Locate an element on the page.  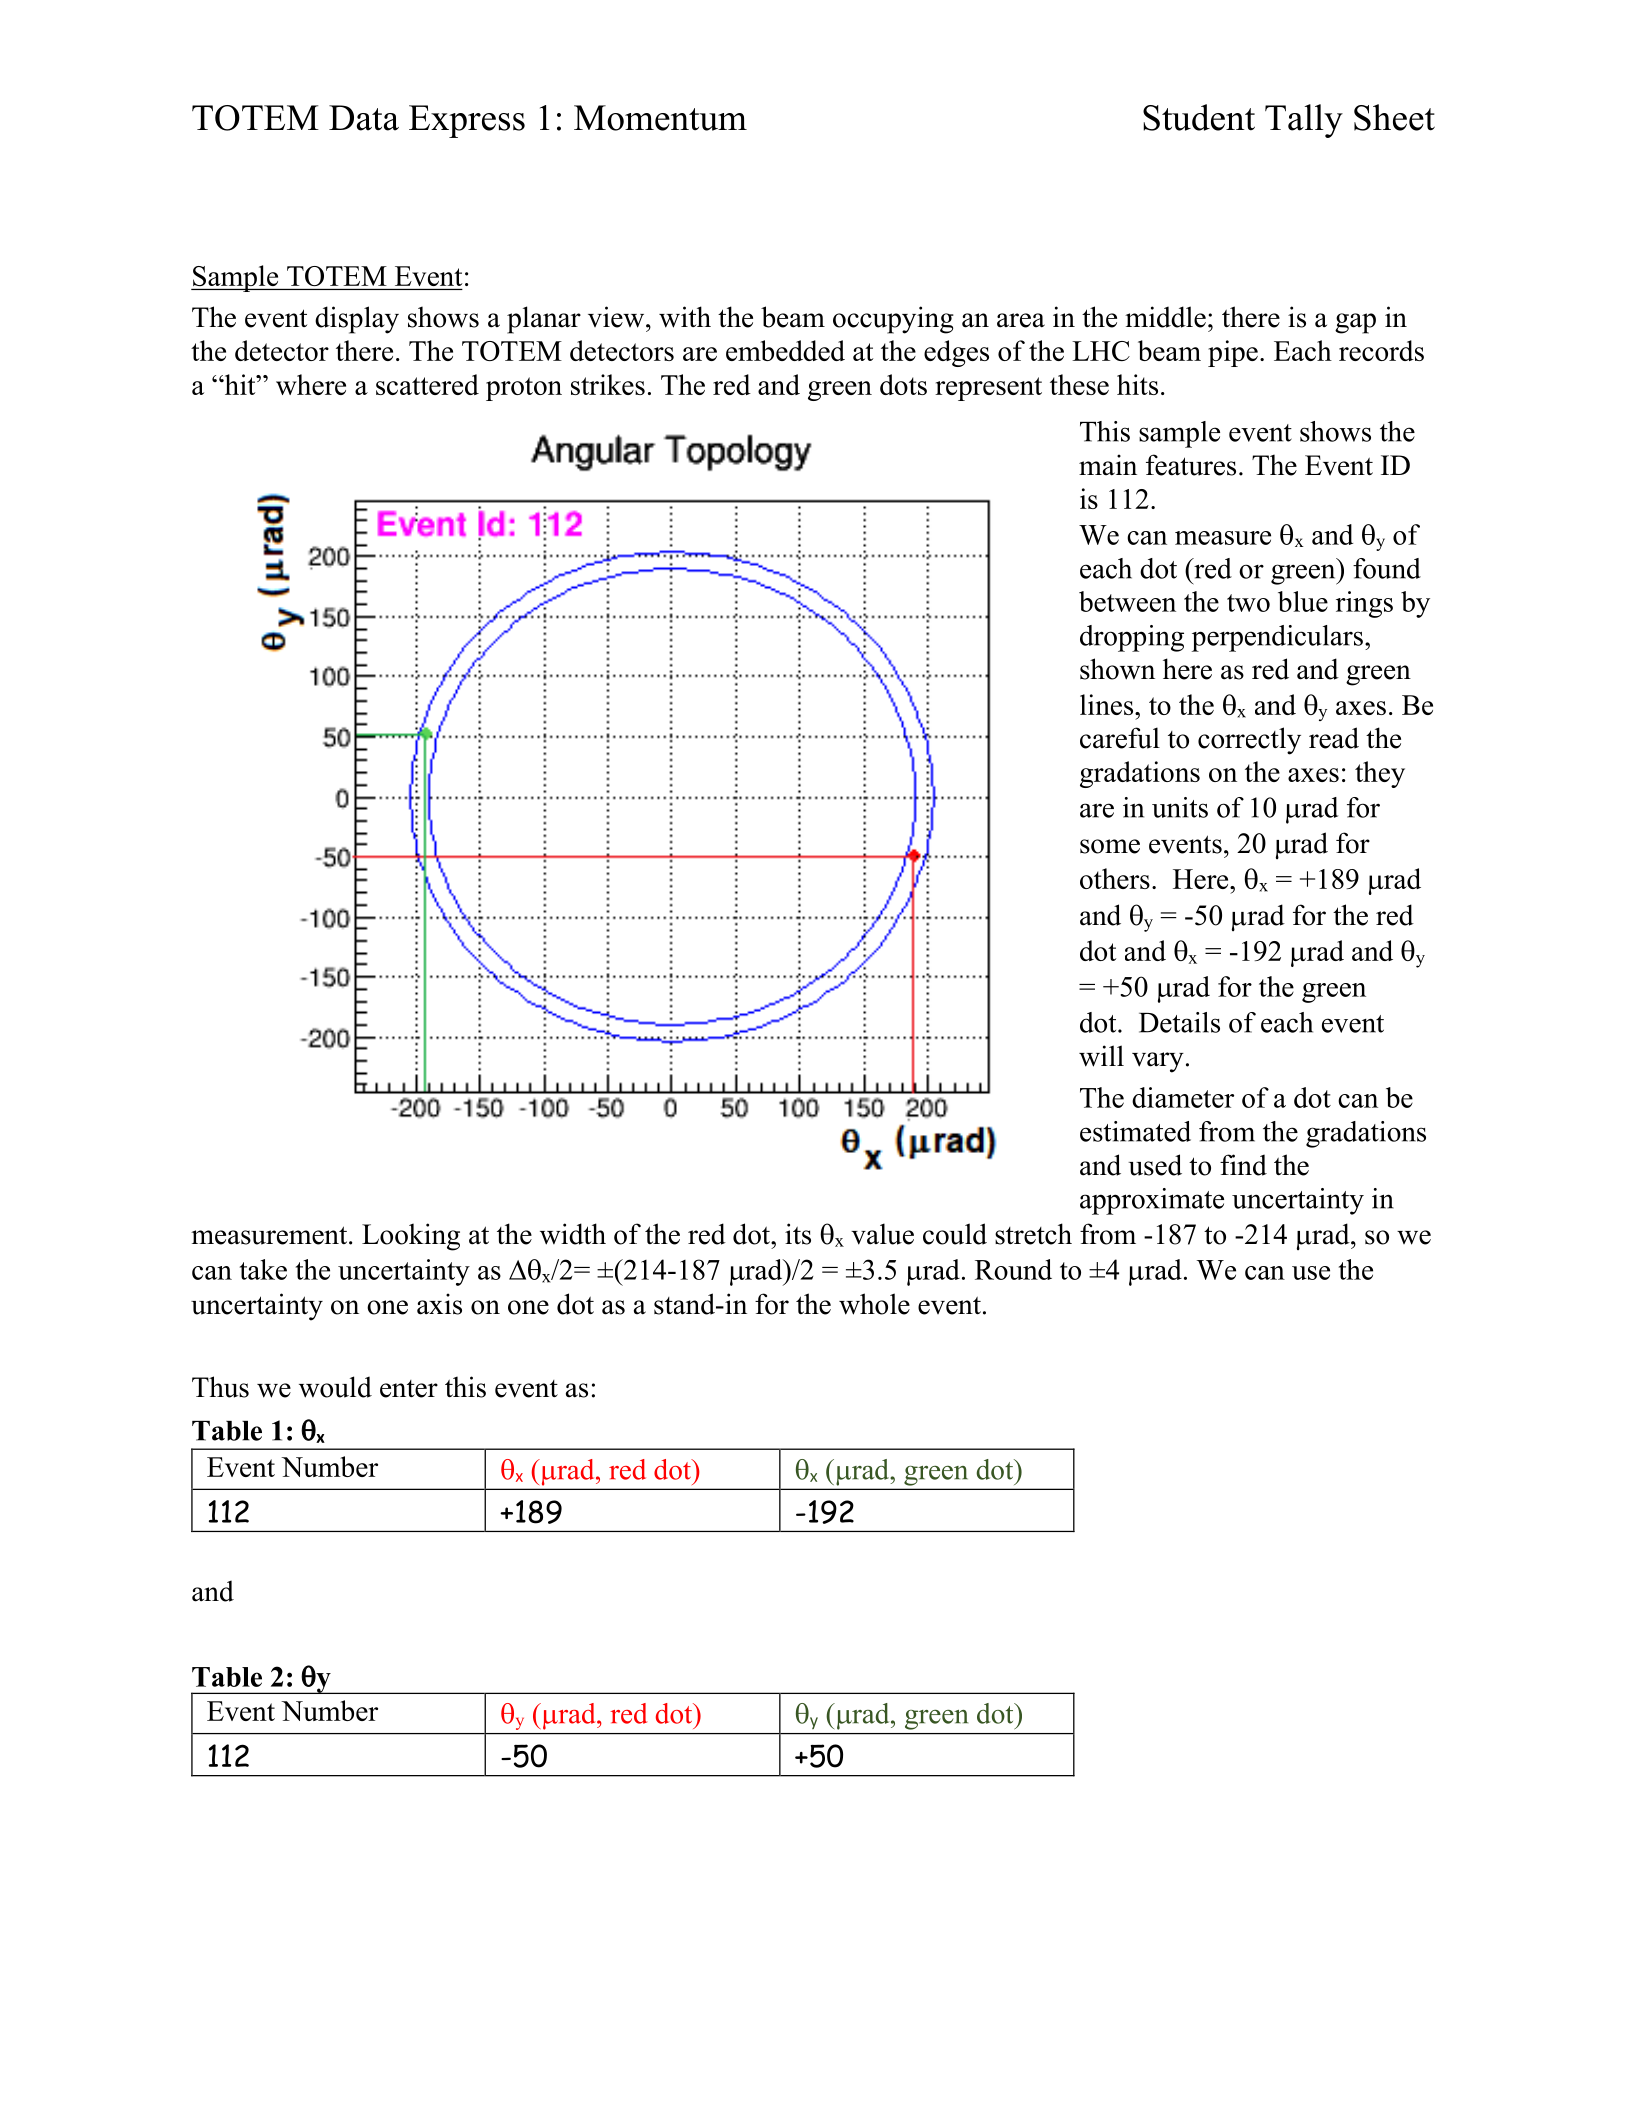
would is located at coordinates (335, 1387).
